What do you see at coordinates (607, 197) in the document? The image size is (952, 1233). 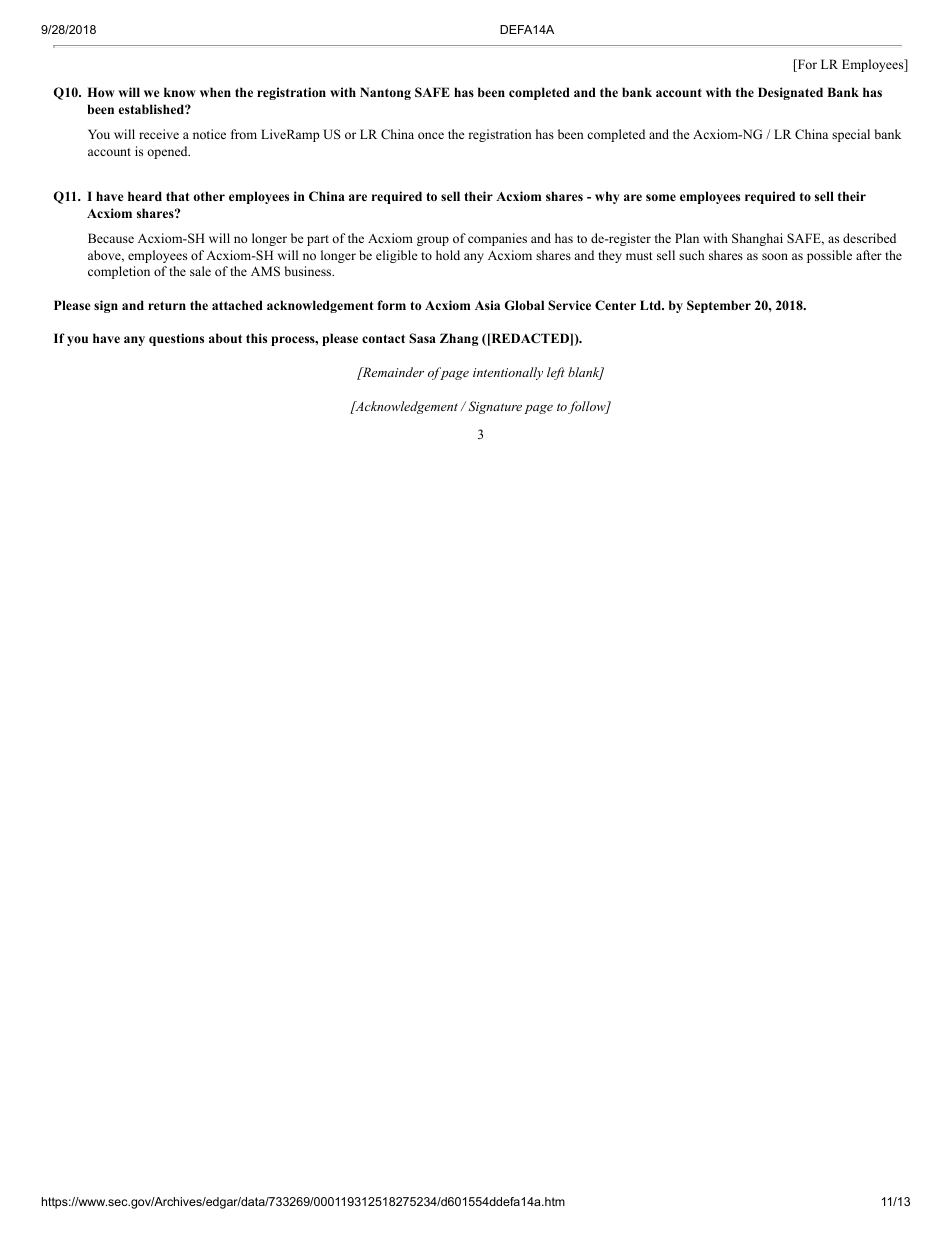 I see `why` at bounding box center [607, 197].
